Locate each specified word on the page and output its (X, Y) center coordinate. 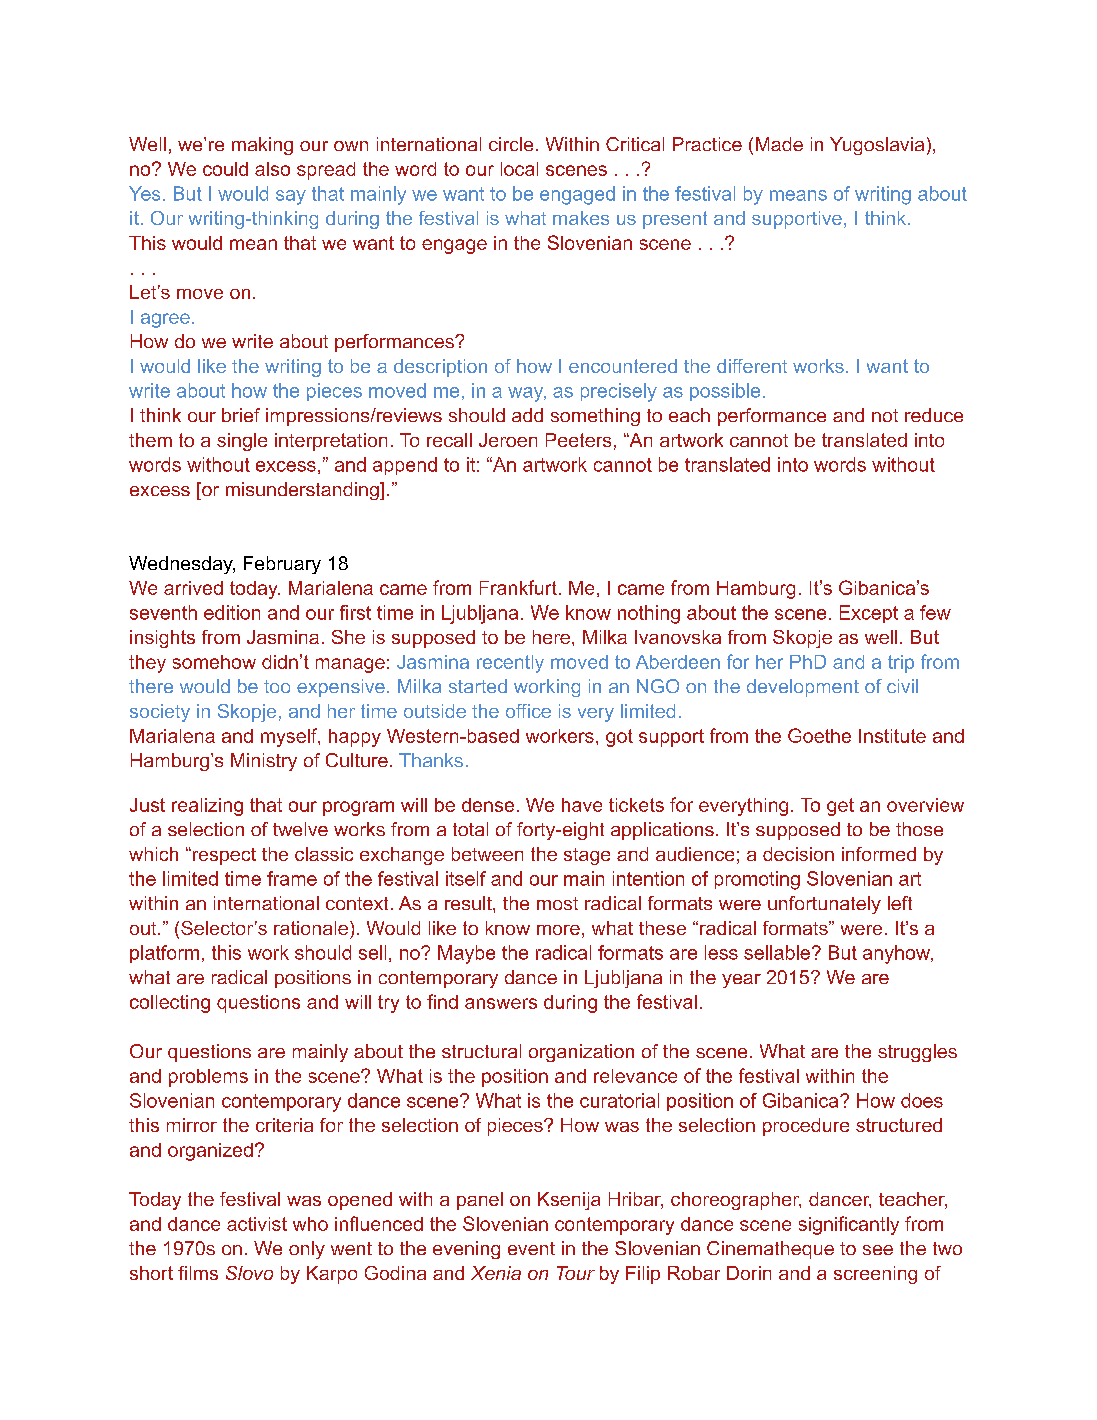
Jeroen (508, 440)
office (528, 711)
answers (501, 1003)
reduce (934, 415)
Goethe (819, 735)
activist (257, 1224)
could (225, 169)
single (242, 442)
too (277, 686)
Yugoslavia (877, 146)
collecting (170, 1004)
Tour (576, 1273)
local (519, 169)
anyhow (898, 954)
